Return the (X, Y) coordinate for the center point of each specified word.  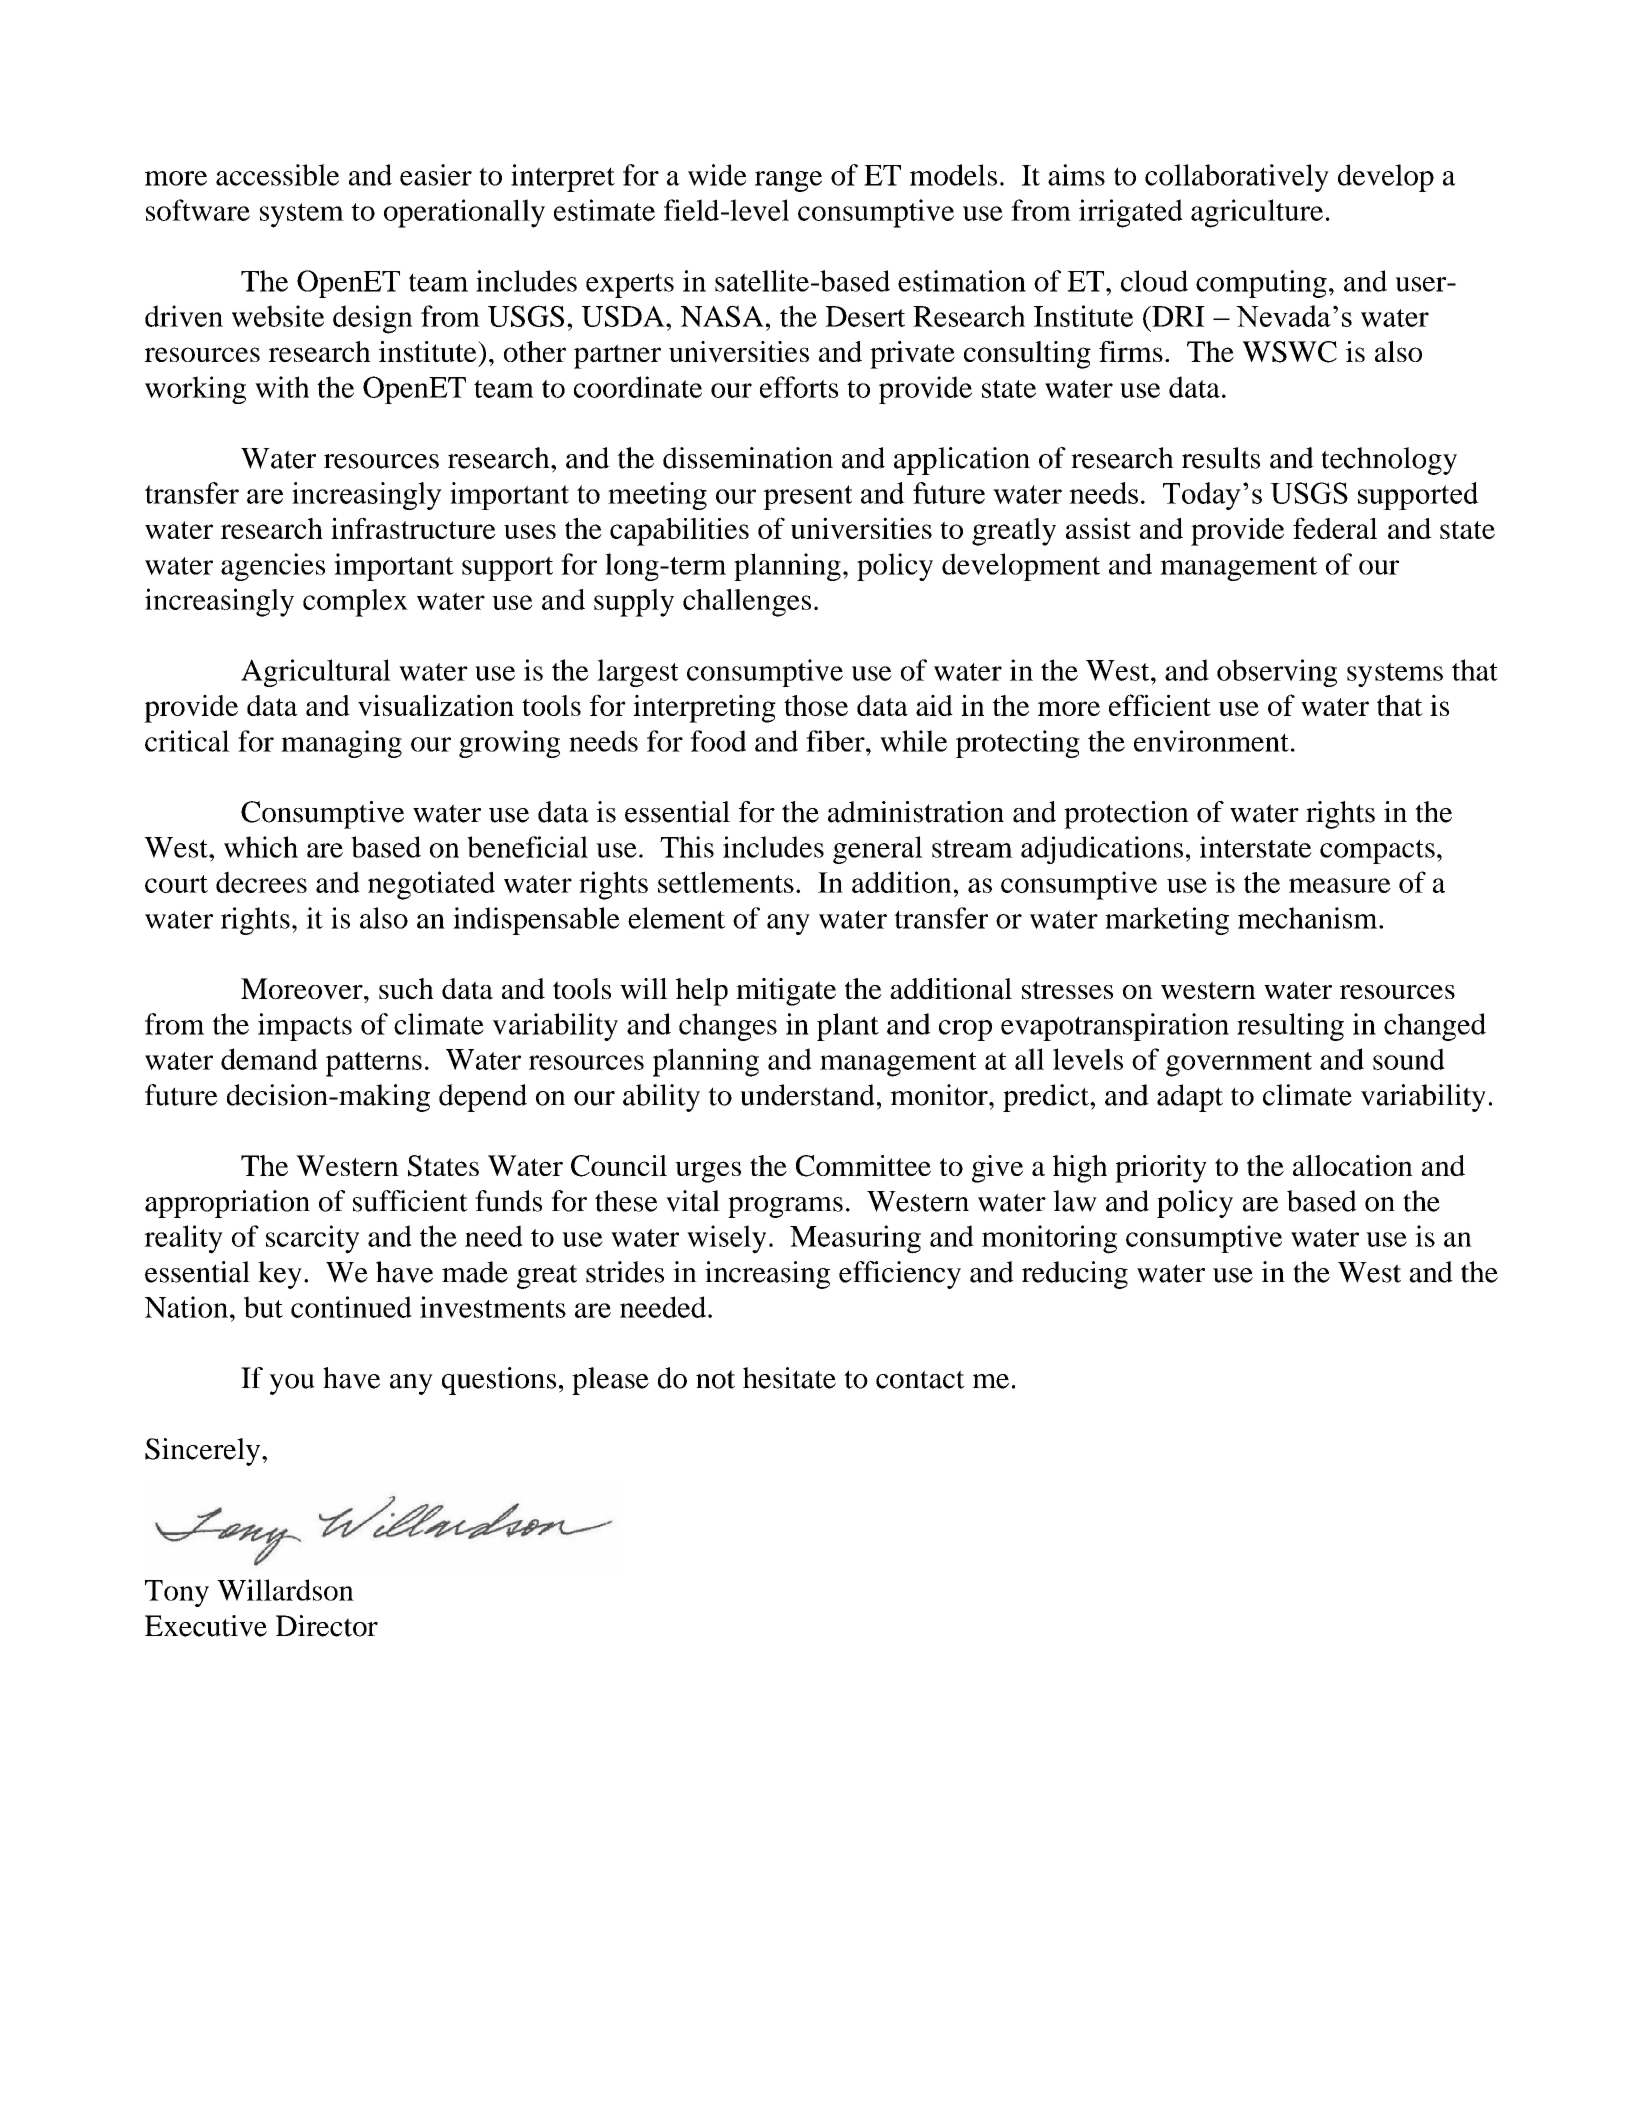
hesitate (789, 1378)
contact (920, 1379)
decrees (261, 882)
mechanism (1309, 918)
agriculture (1257, 213)
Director (327, 1626)
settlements (726, 882)
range (788, 181)
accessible (277, 175)
